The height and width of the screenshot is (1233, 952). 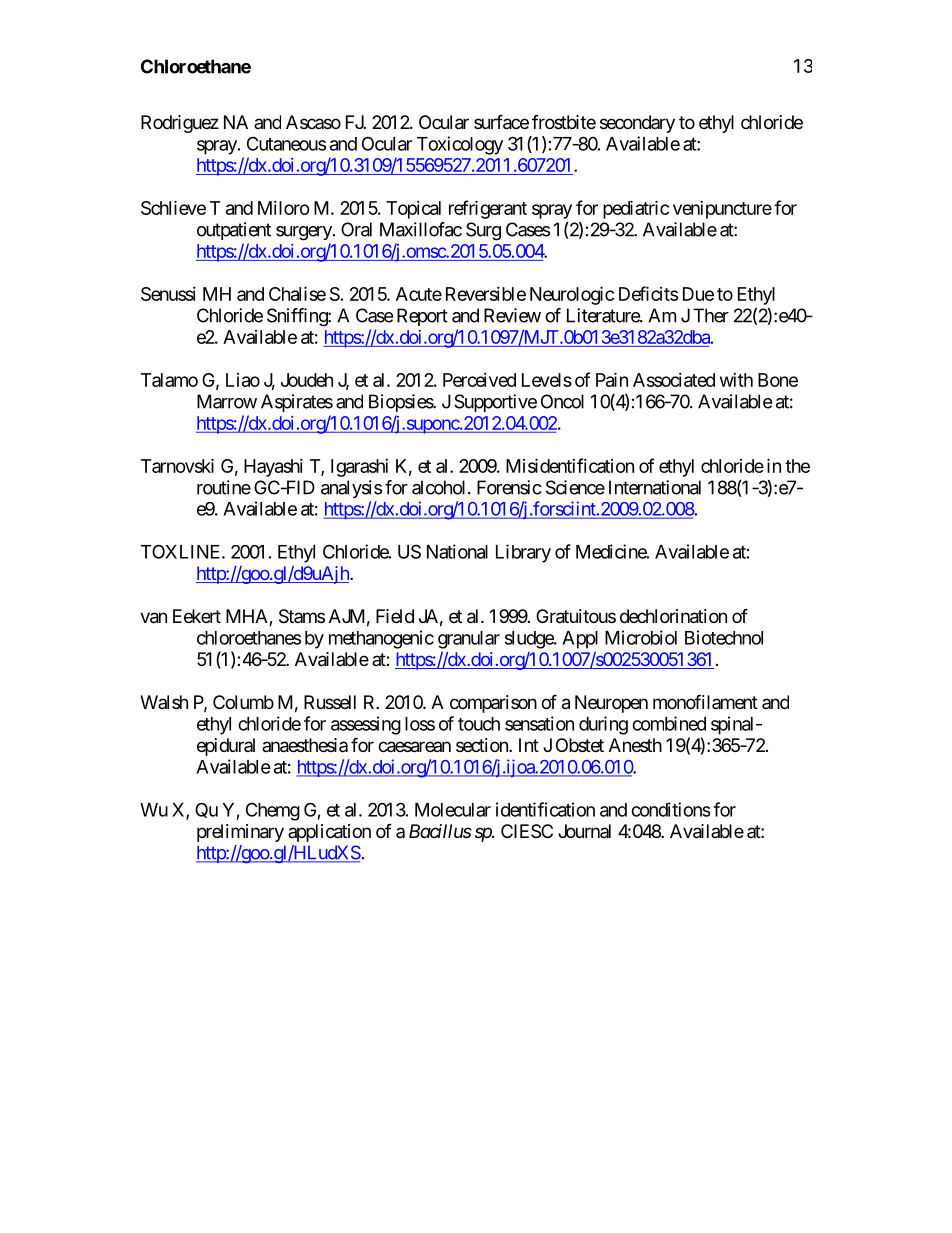 What do you see at coordinates (240, 833) in the screenshot?
I see `preliminary` at bounding box center [240, 833].
